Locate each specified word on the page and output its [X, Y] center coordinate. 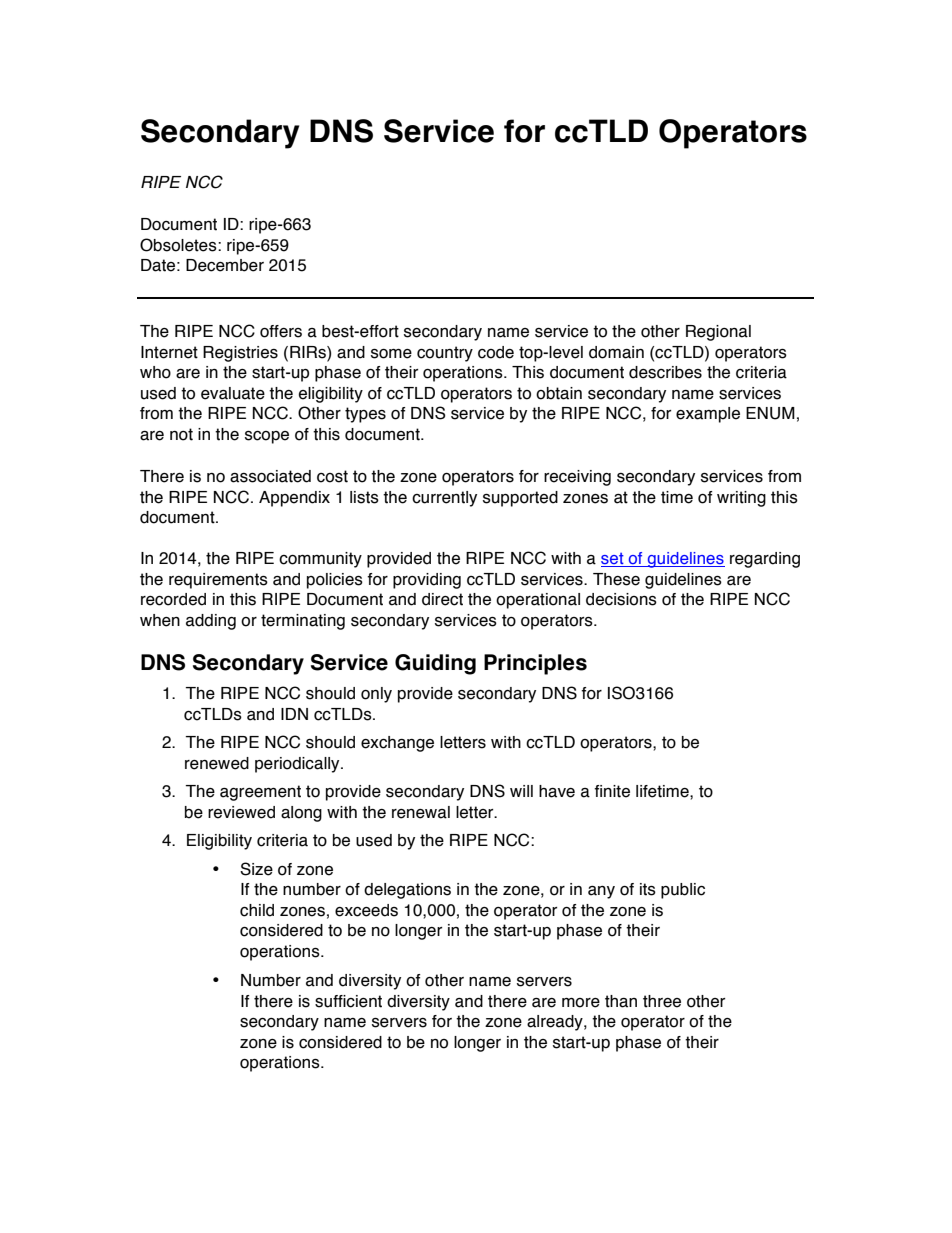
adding [211, 622]
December [225, 265]
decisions [621, 599]
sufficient [348, 1001]
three [662, 1001]
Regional [718, 333]
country [445, 354]
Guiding [435, 664]
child [257, 910]
